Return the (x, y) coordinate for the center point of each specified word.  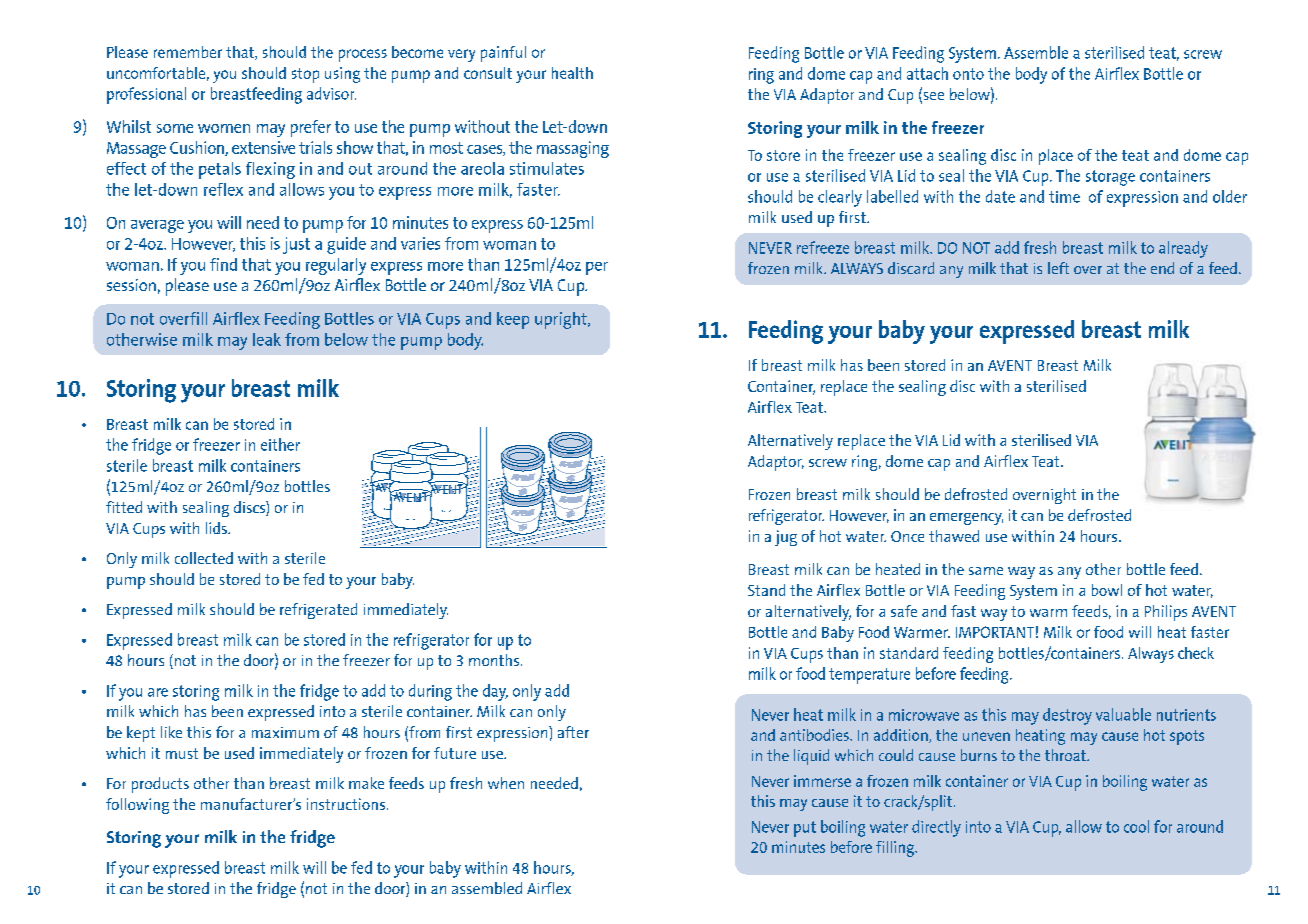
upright (562, 320)
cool (1136, 826)
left (1058, 268)
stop (305, 75)
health (572, 73)
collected (204, 558)
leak (267, 339)
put (805, 829)
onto (968, 74)
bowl (1107, 590)
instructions (346, 804)
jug (786, 538)
